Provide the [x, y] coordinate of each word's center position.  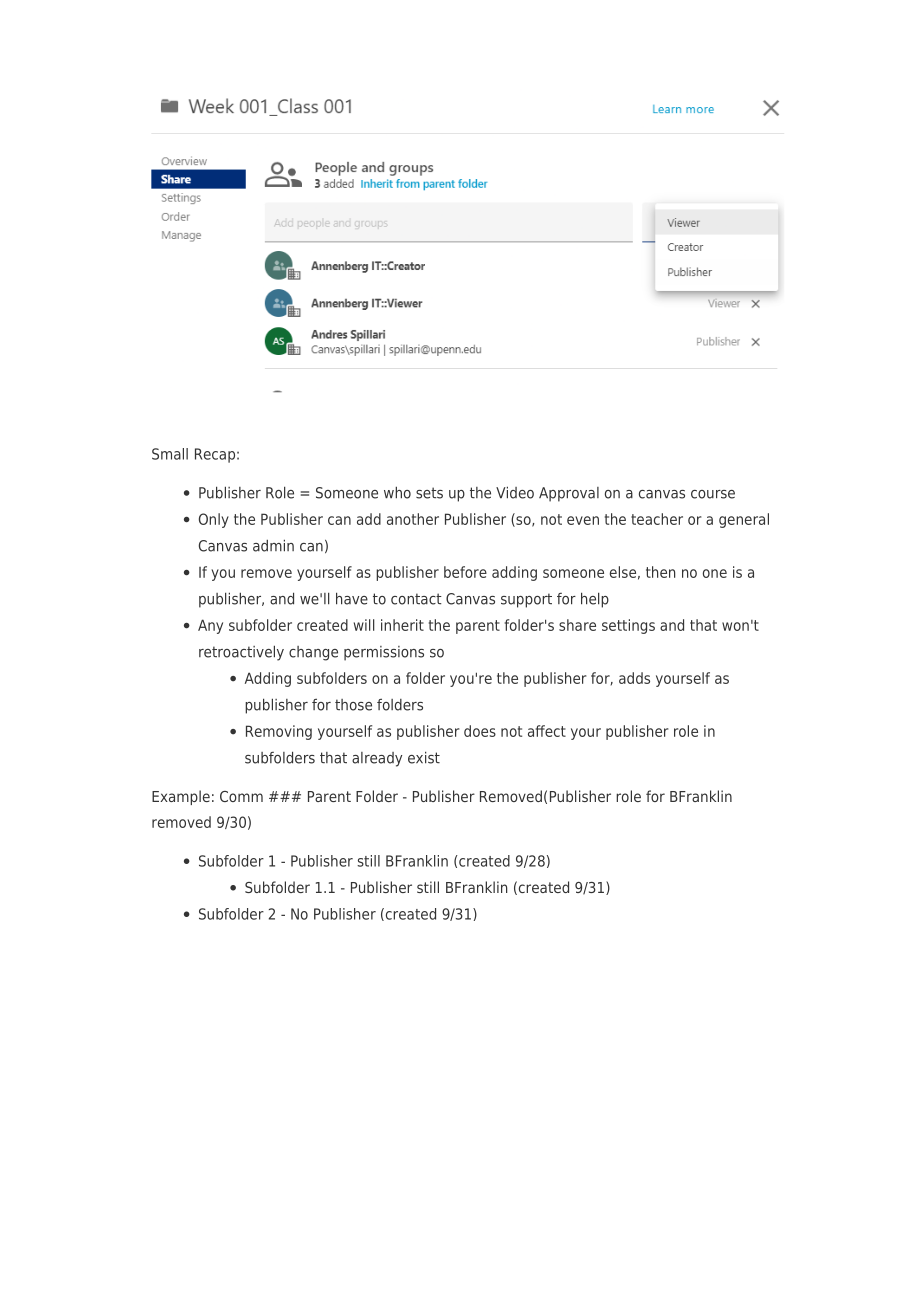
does [480, 731]
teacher [657, 519]
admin [273, 545]
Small [170, 454]
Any [210, 626]
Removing [279, 732]
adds [634, 678]
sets [429, 493]
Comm [241, 796]
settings [628, 626]
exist [424, 757]
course [713, 494]
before [465, 572]
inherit [402, 625]
